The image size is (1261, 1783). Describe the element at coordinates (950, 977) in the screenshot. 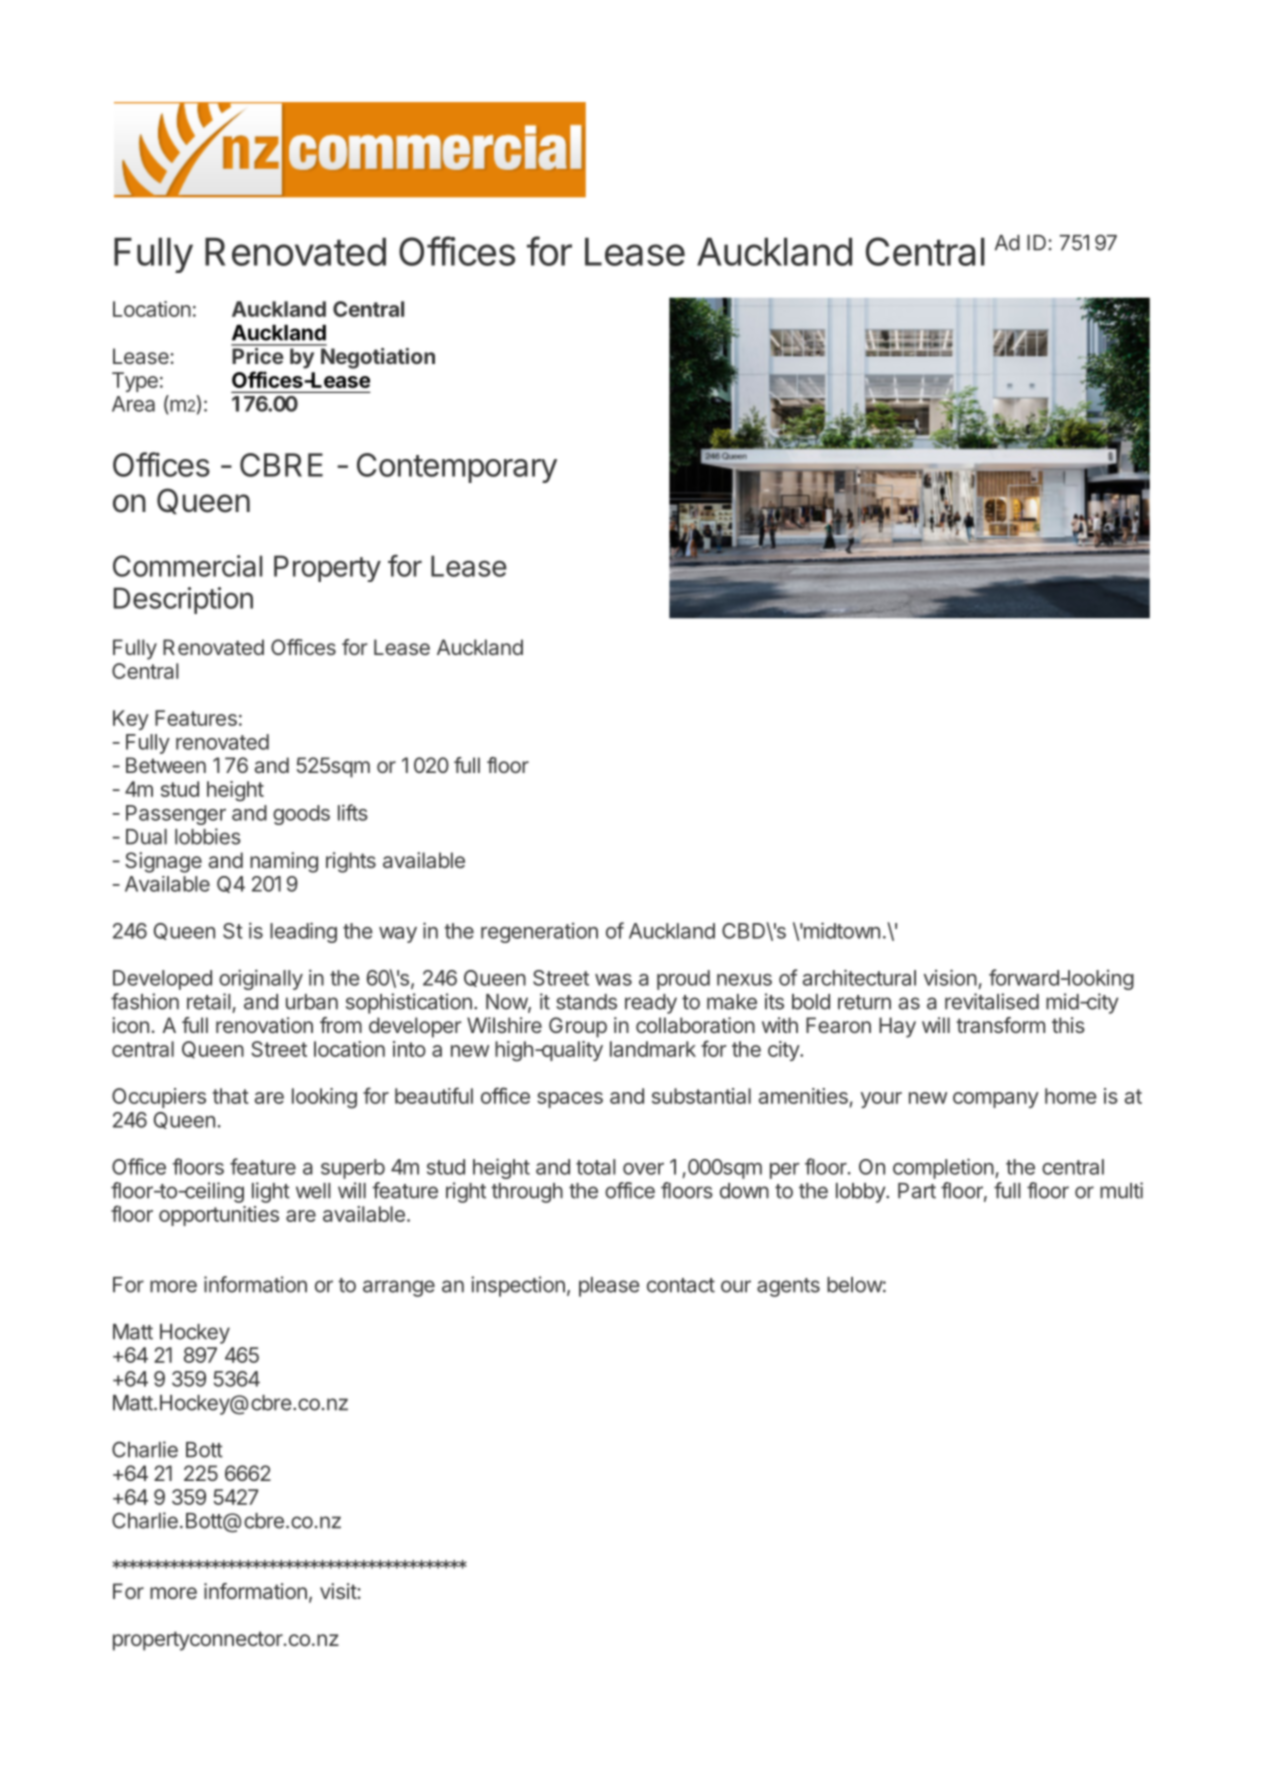

I see `vision` at that location.
